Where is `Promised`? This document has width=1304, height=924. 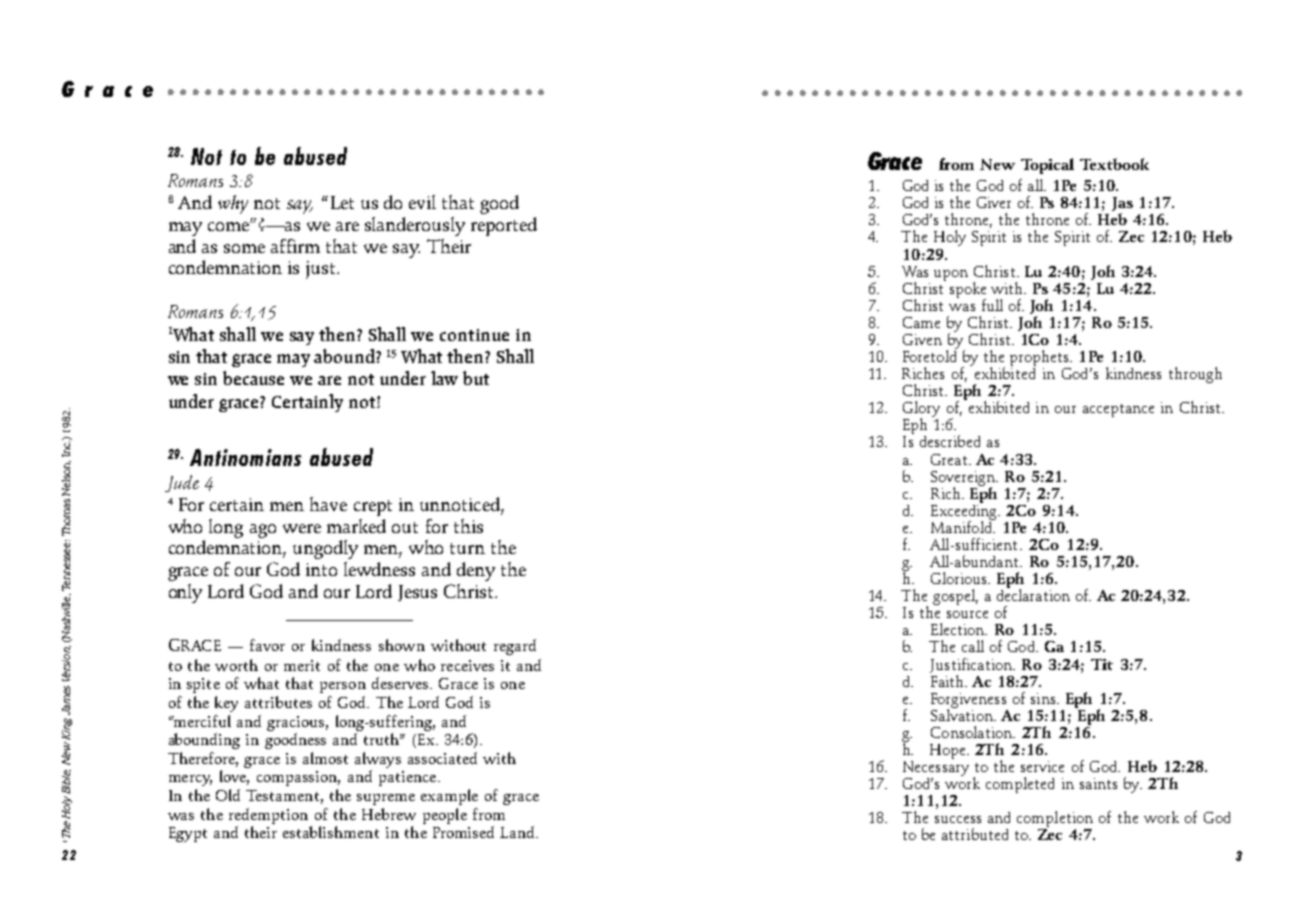
Promised is located at coordinates (463, 832).
